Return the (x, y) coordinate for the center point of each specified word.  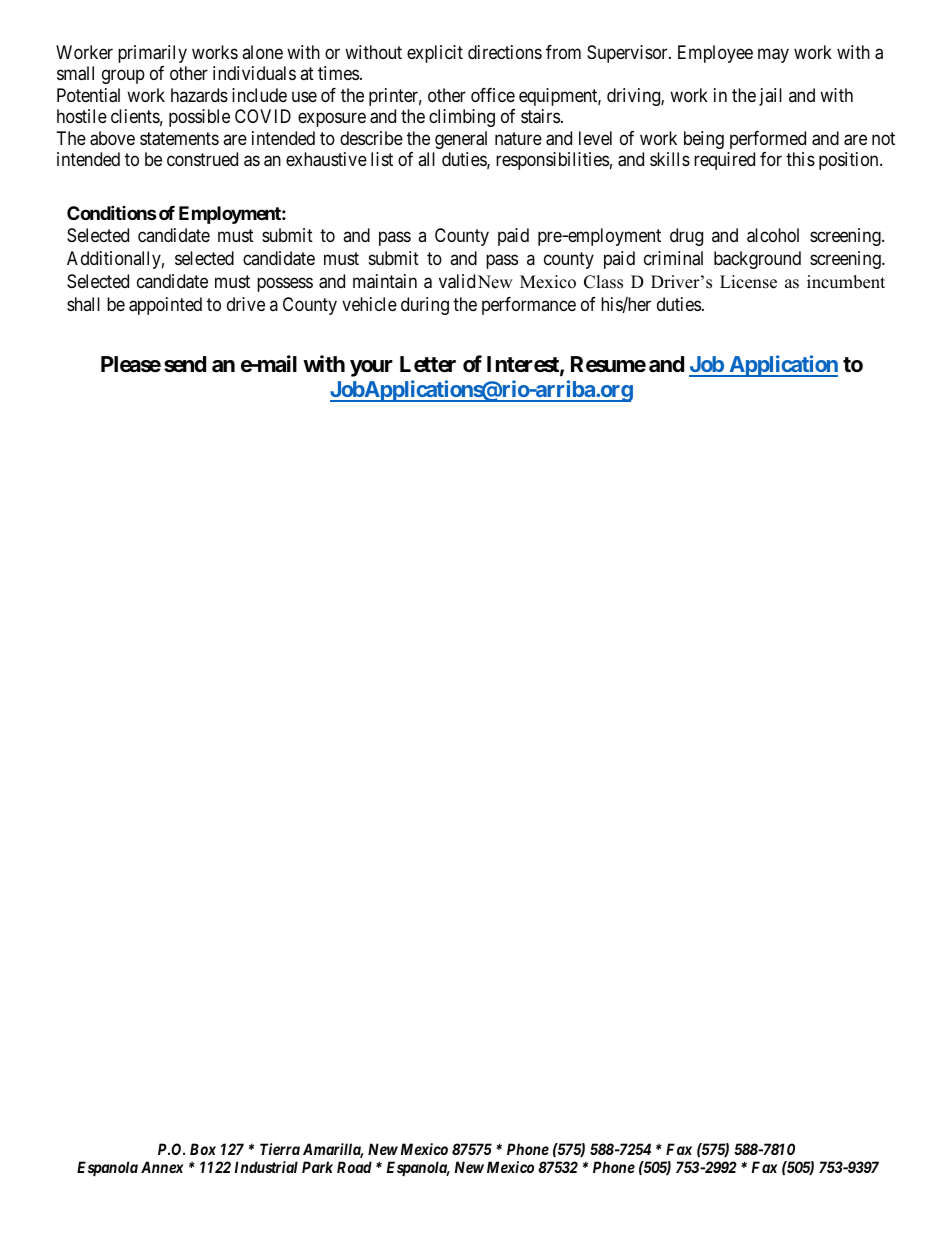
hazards (199, 95)
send (185, 364)
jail (770, 97)
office (493, 95)
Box (203, 1149)
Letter (428, 364)
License (748, 282)
